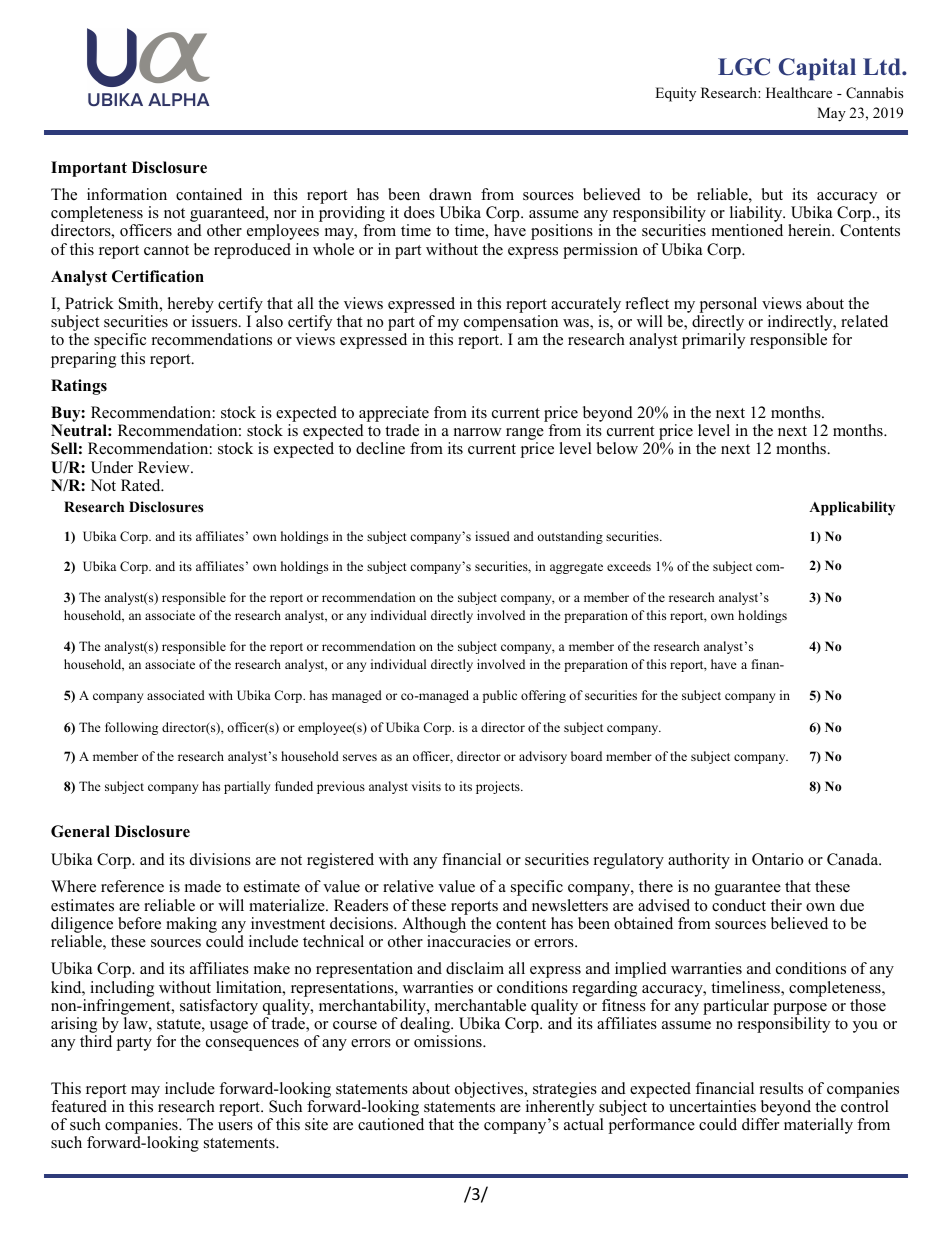 The image size is (952, 1233). Describe the element at coordinates (450, 194) in the screenshot. I see `drawn` at that location.
